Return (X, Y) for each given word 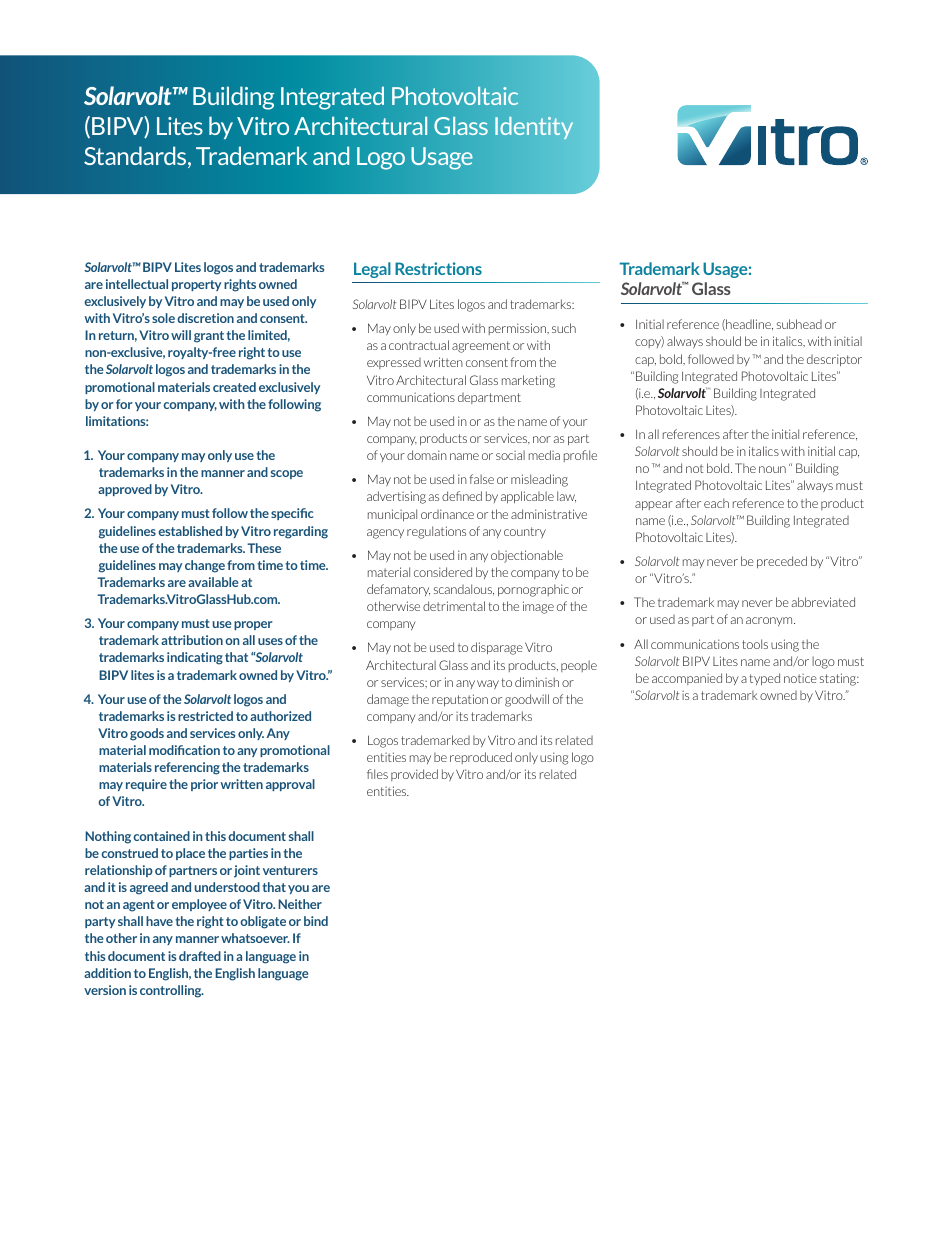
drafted (200, 956)
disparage (497, 648)
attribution (192, 640)
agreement (481, 347)
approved (125, 490)
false (482, 479)
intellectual (137, 284)
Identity (534, 128)
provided (414, 775)
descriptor (834, 360)
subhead (799, 324)
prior (204, 785)
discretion (205, 318)
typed (765, 679)
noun (772, 469)
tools (755, 644)
